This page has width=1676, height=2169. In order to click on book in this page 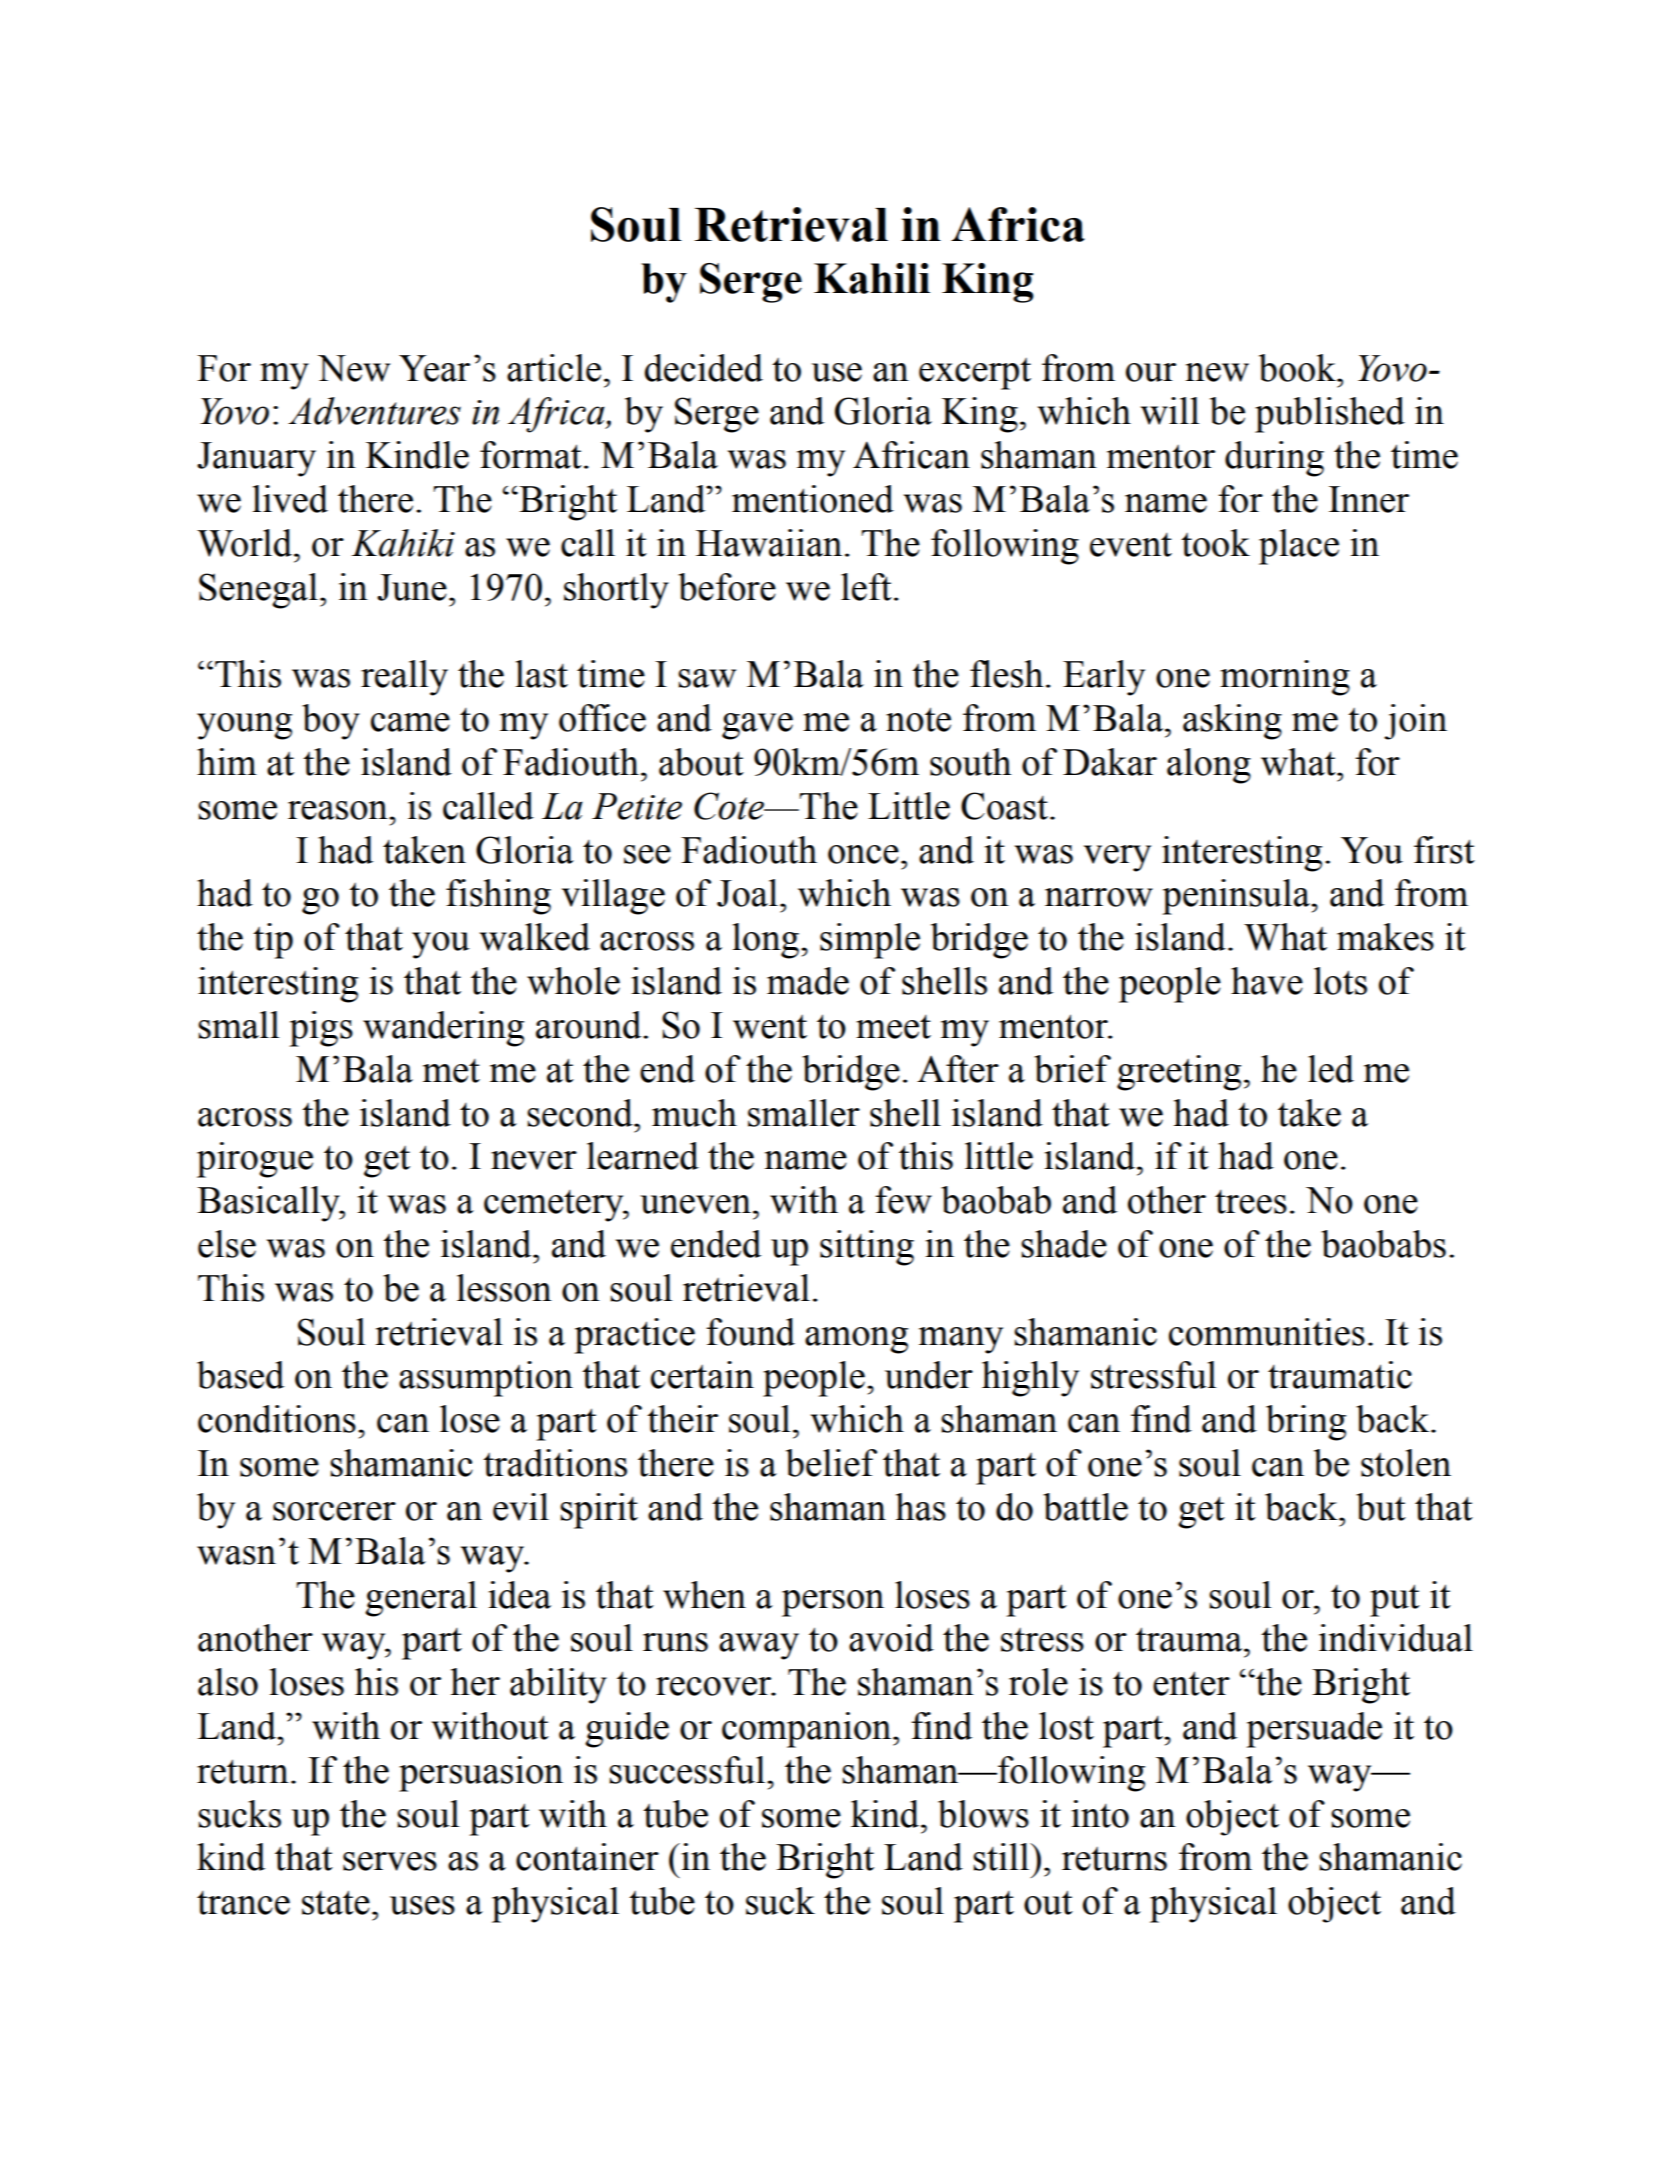, I will do `click(1298, 368)`.
